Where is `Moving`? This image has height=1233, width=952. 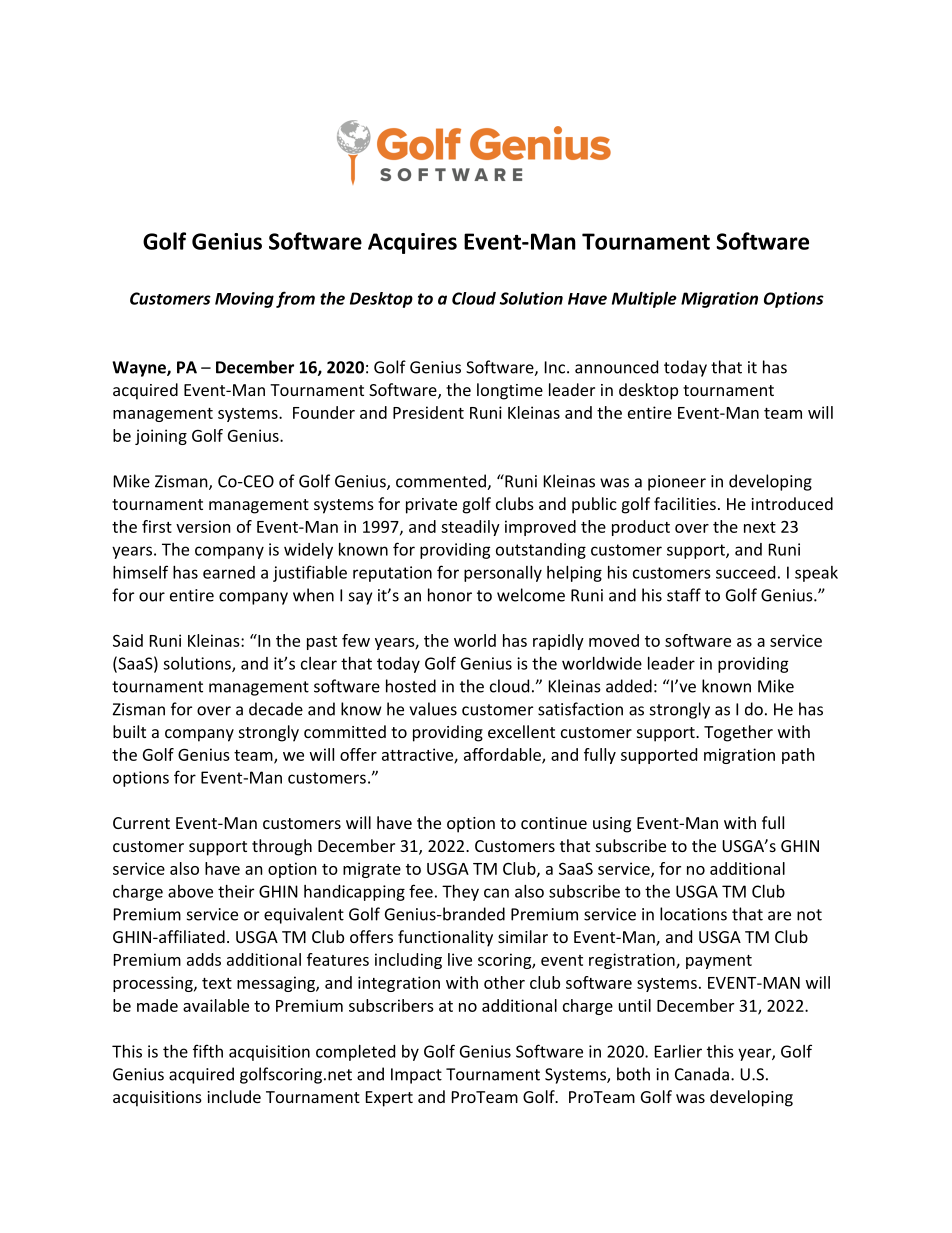
Moving is located at coordinates (244, 300).
